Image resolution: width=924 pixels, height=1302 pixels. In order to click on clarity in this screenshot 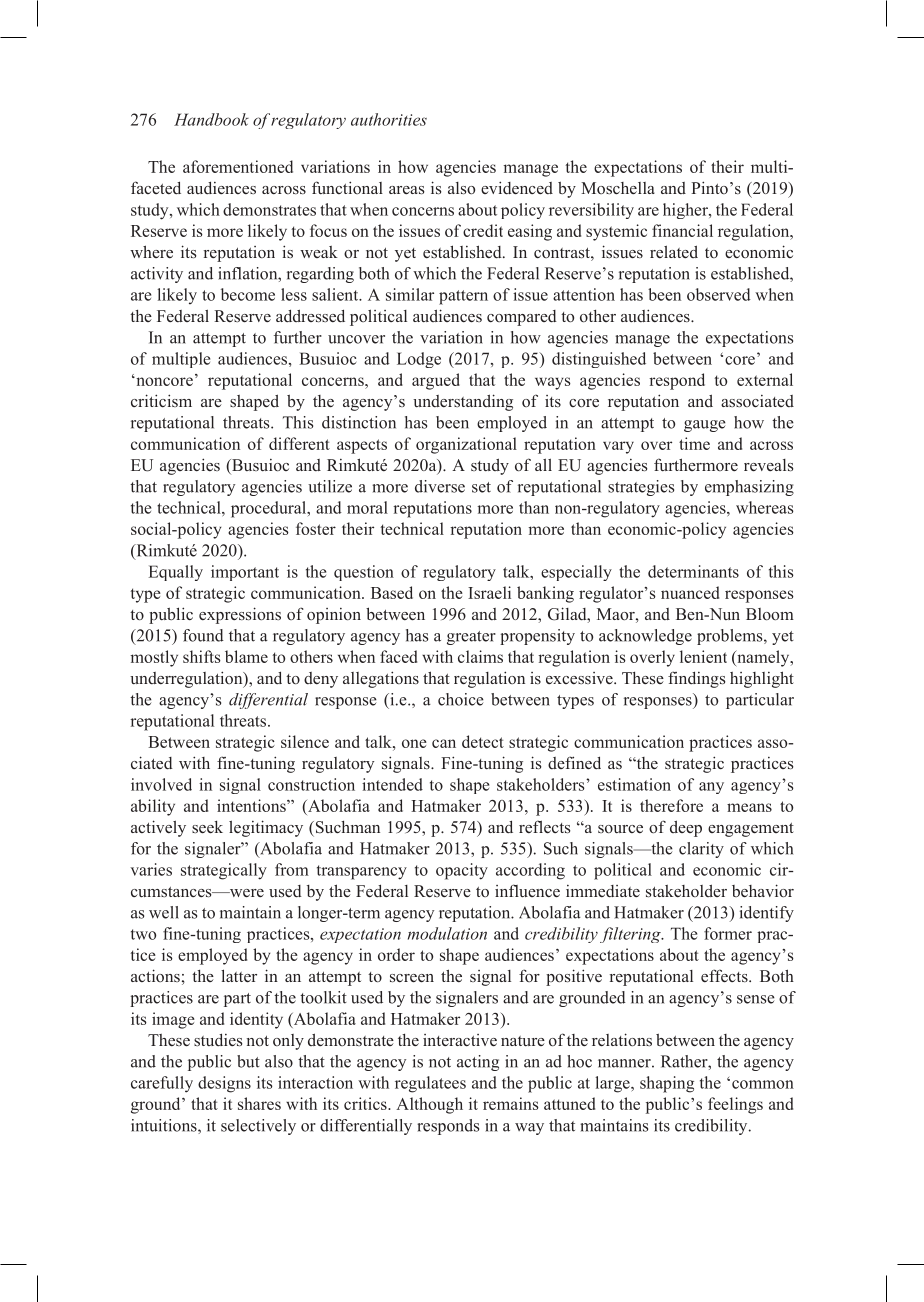, I will do `click(701, 850)`.
